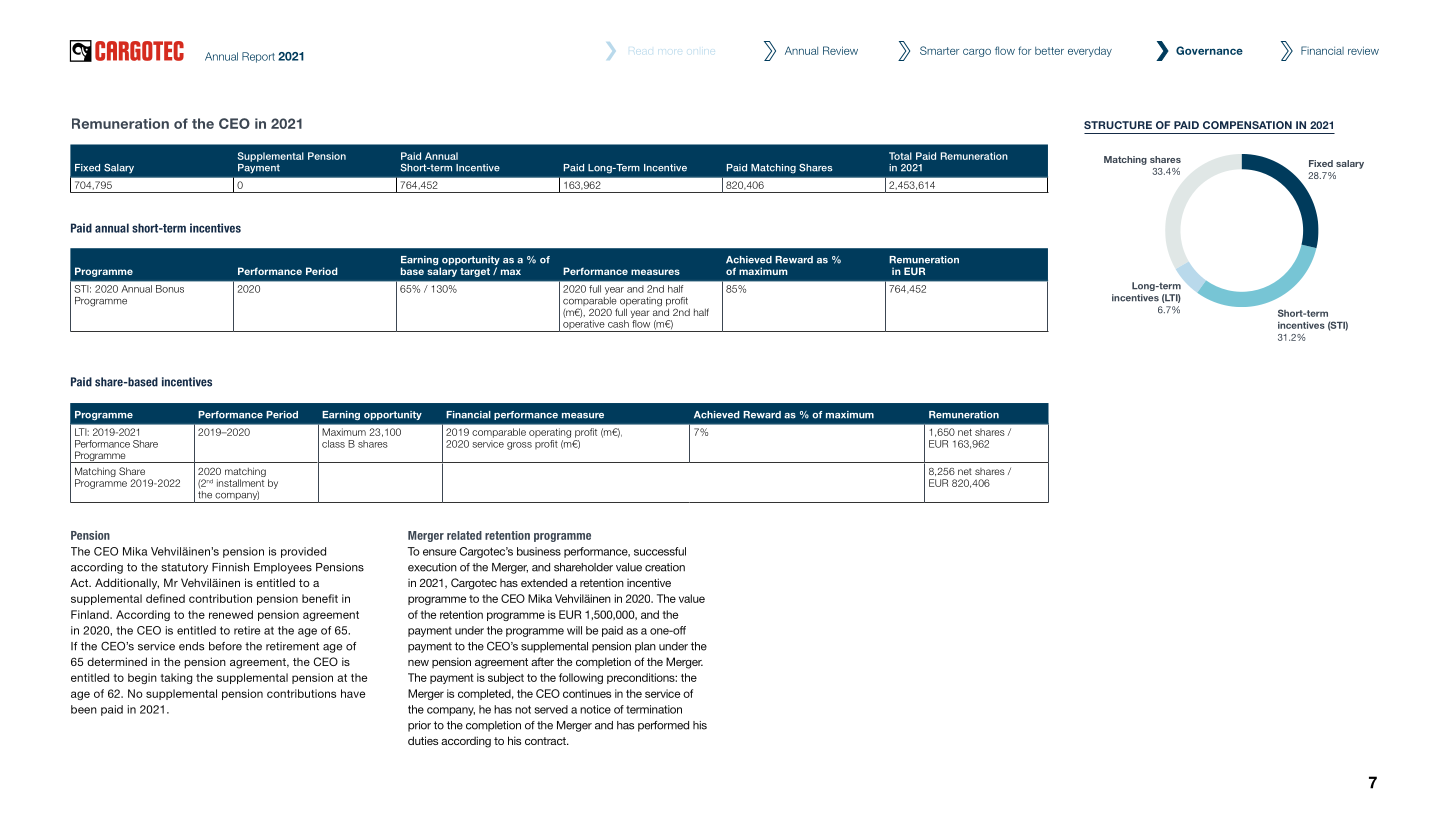 This document has width=1456, height=818. I want to click on creation, so click(665, 567).
